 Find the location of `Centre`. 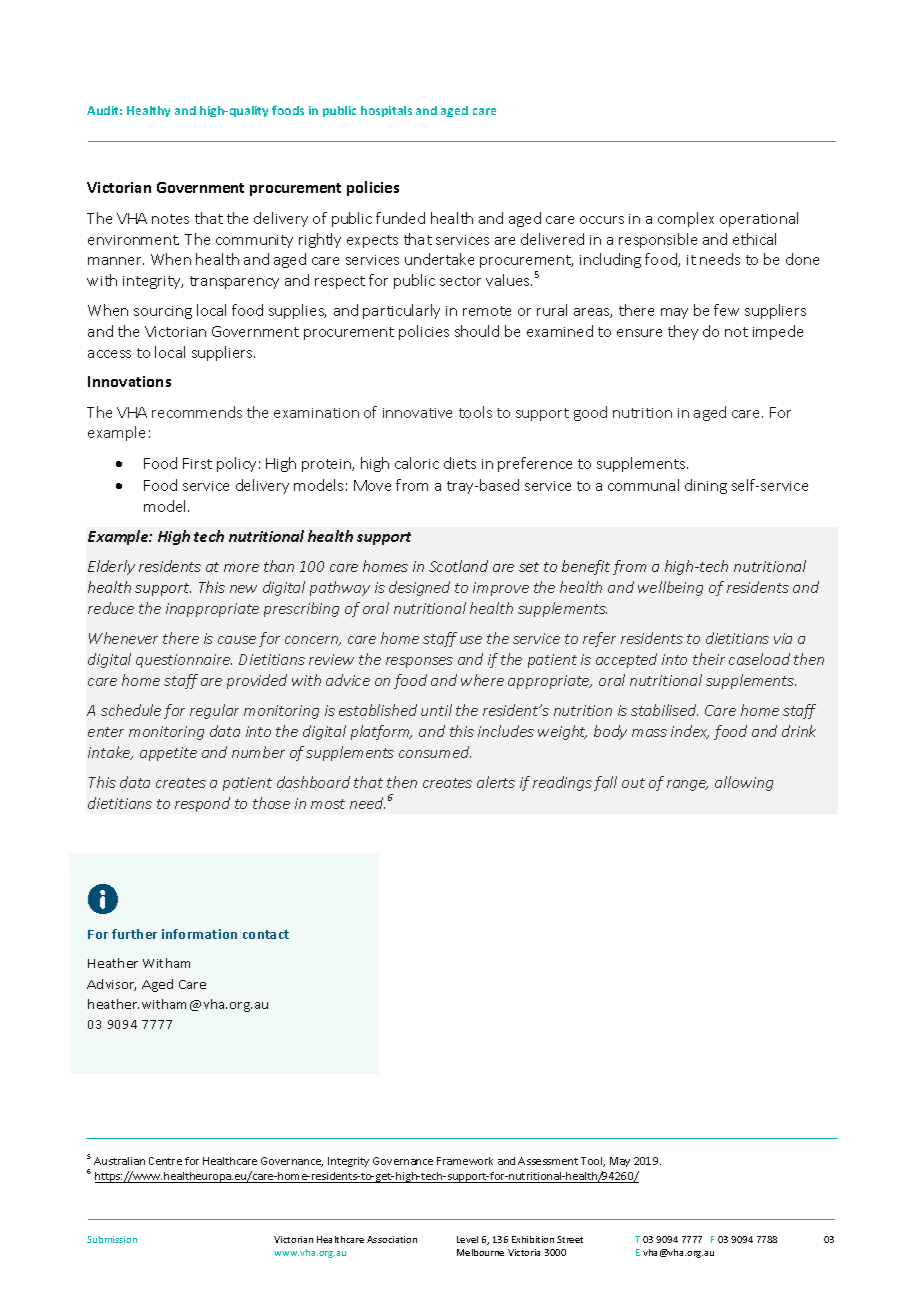

Centre is located at coordinates (165, 1161).
